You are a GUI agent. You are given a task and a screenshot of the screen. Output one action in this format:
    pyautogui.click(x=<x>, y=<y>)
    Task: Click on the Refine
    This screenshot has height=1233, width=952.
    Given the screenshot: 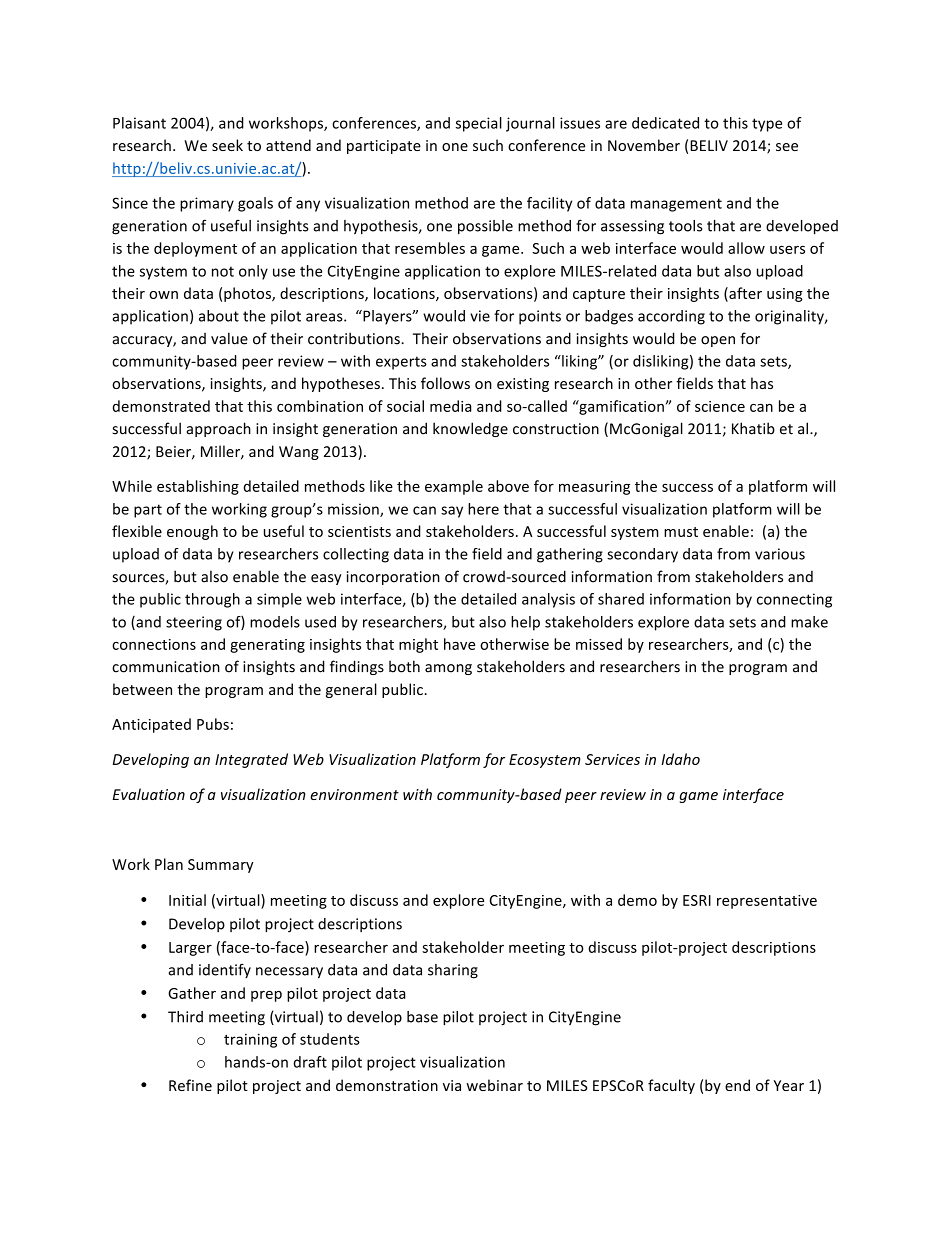 What is the action you would take?
    pyautogui.click(x=190, y=1085)
